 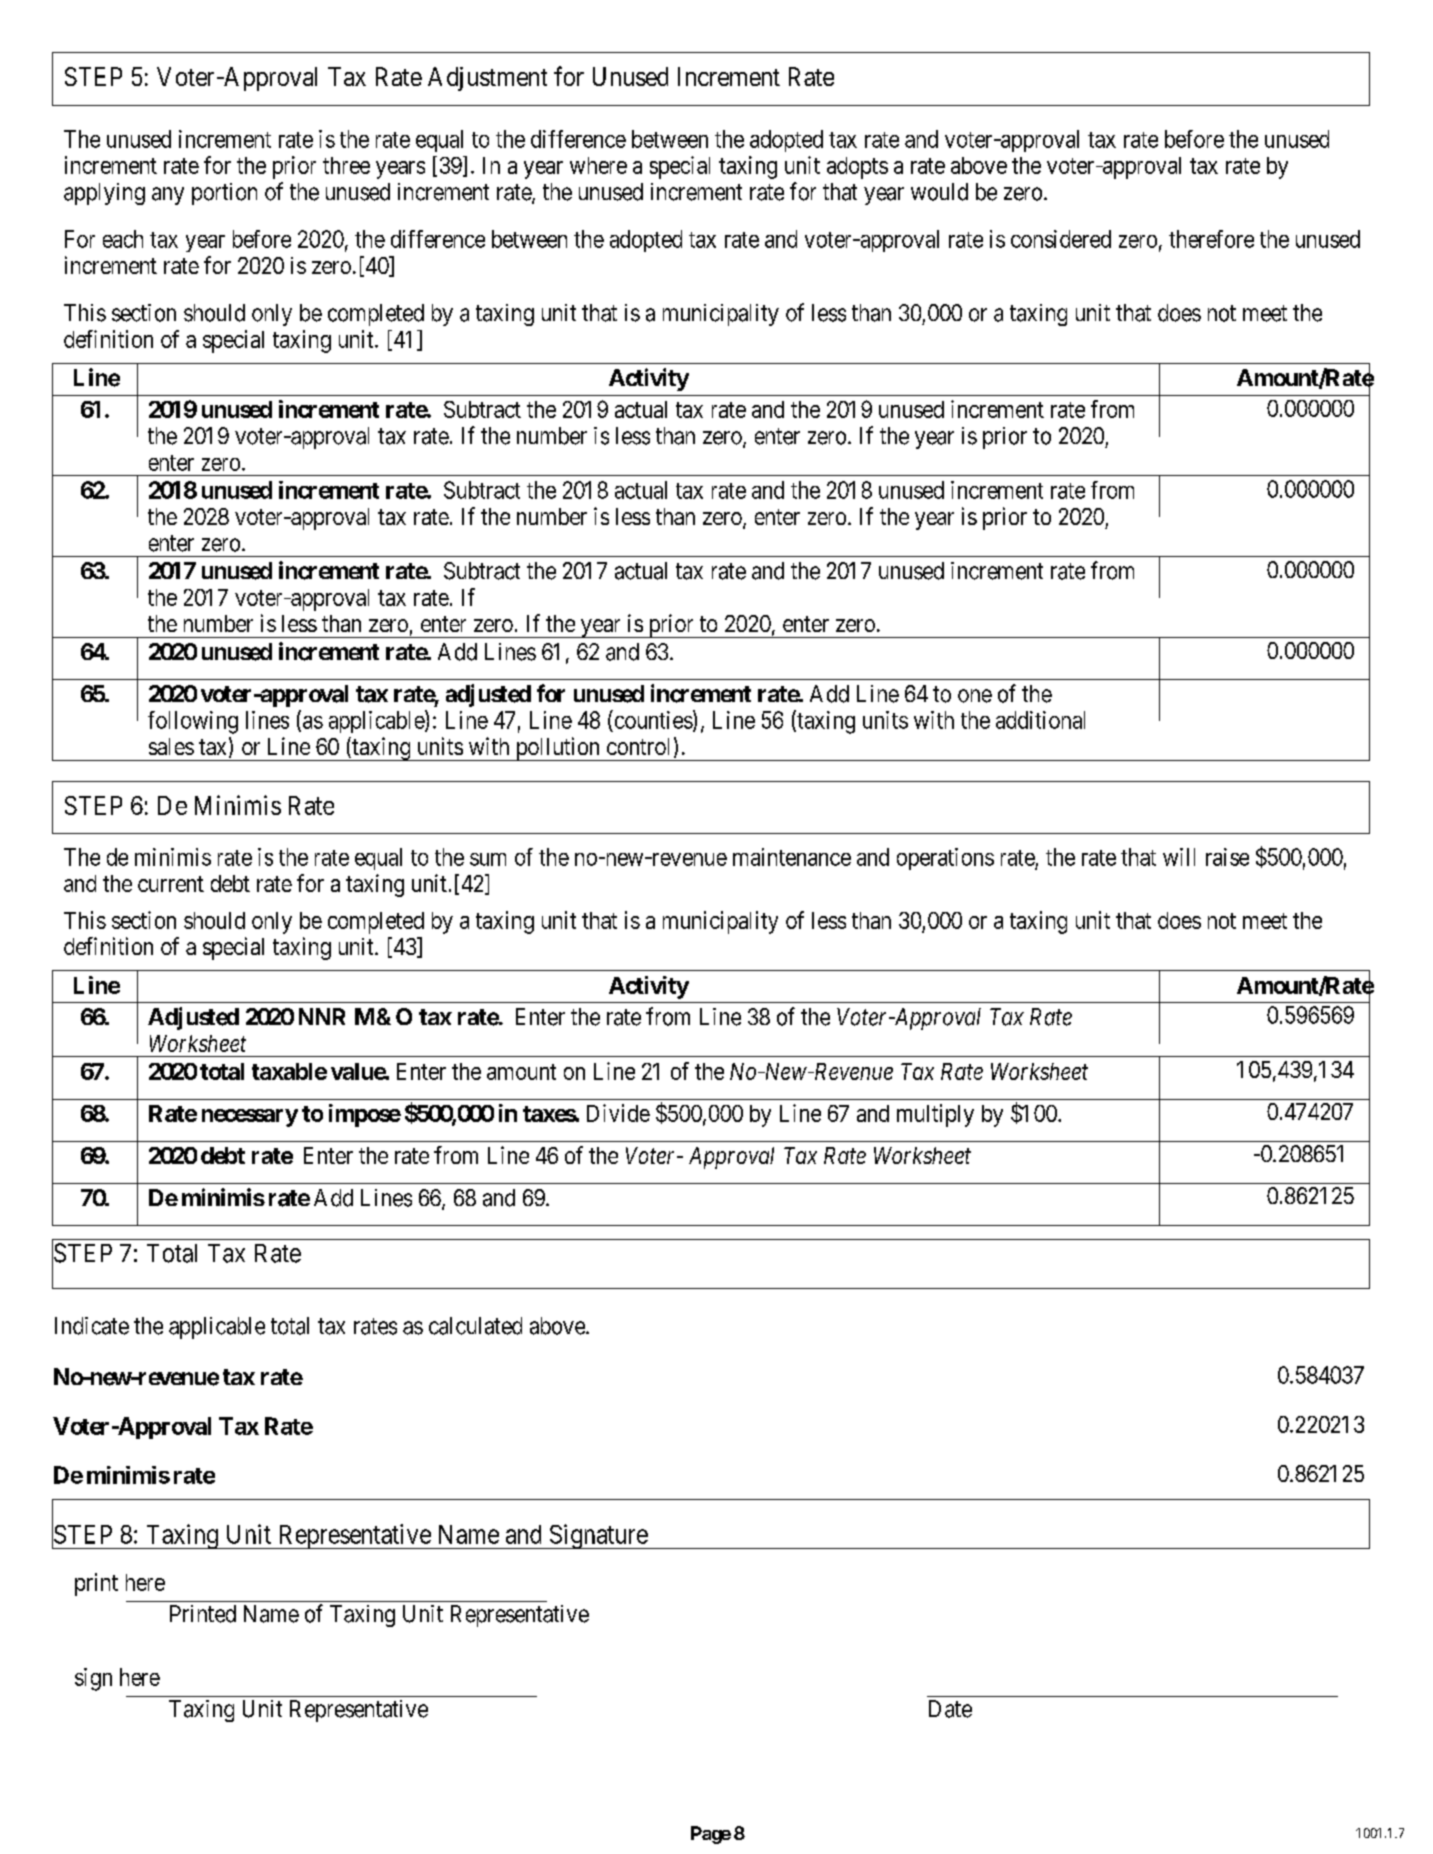 I want to click on maintenance, so click(x=792, y=857).
